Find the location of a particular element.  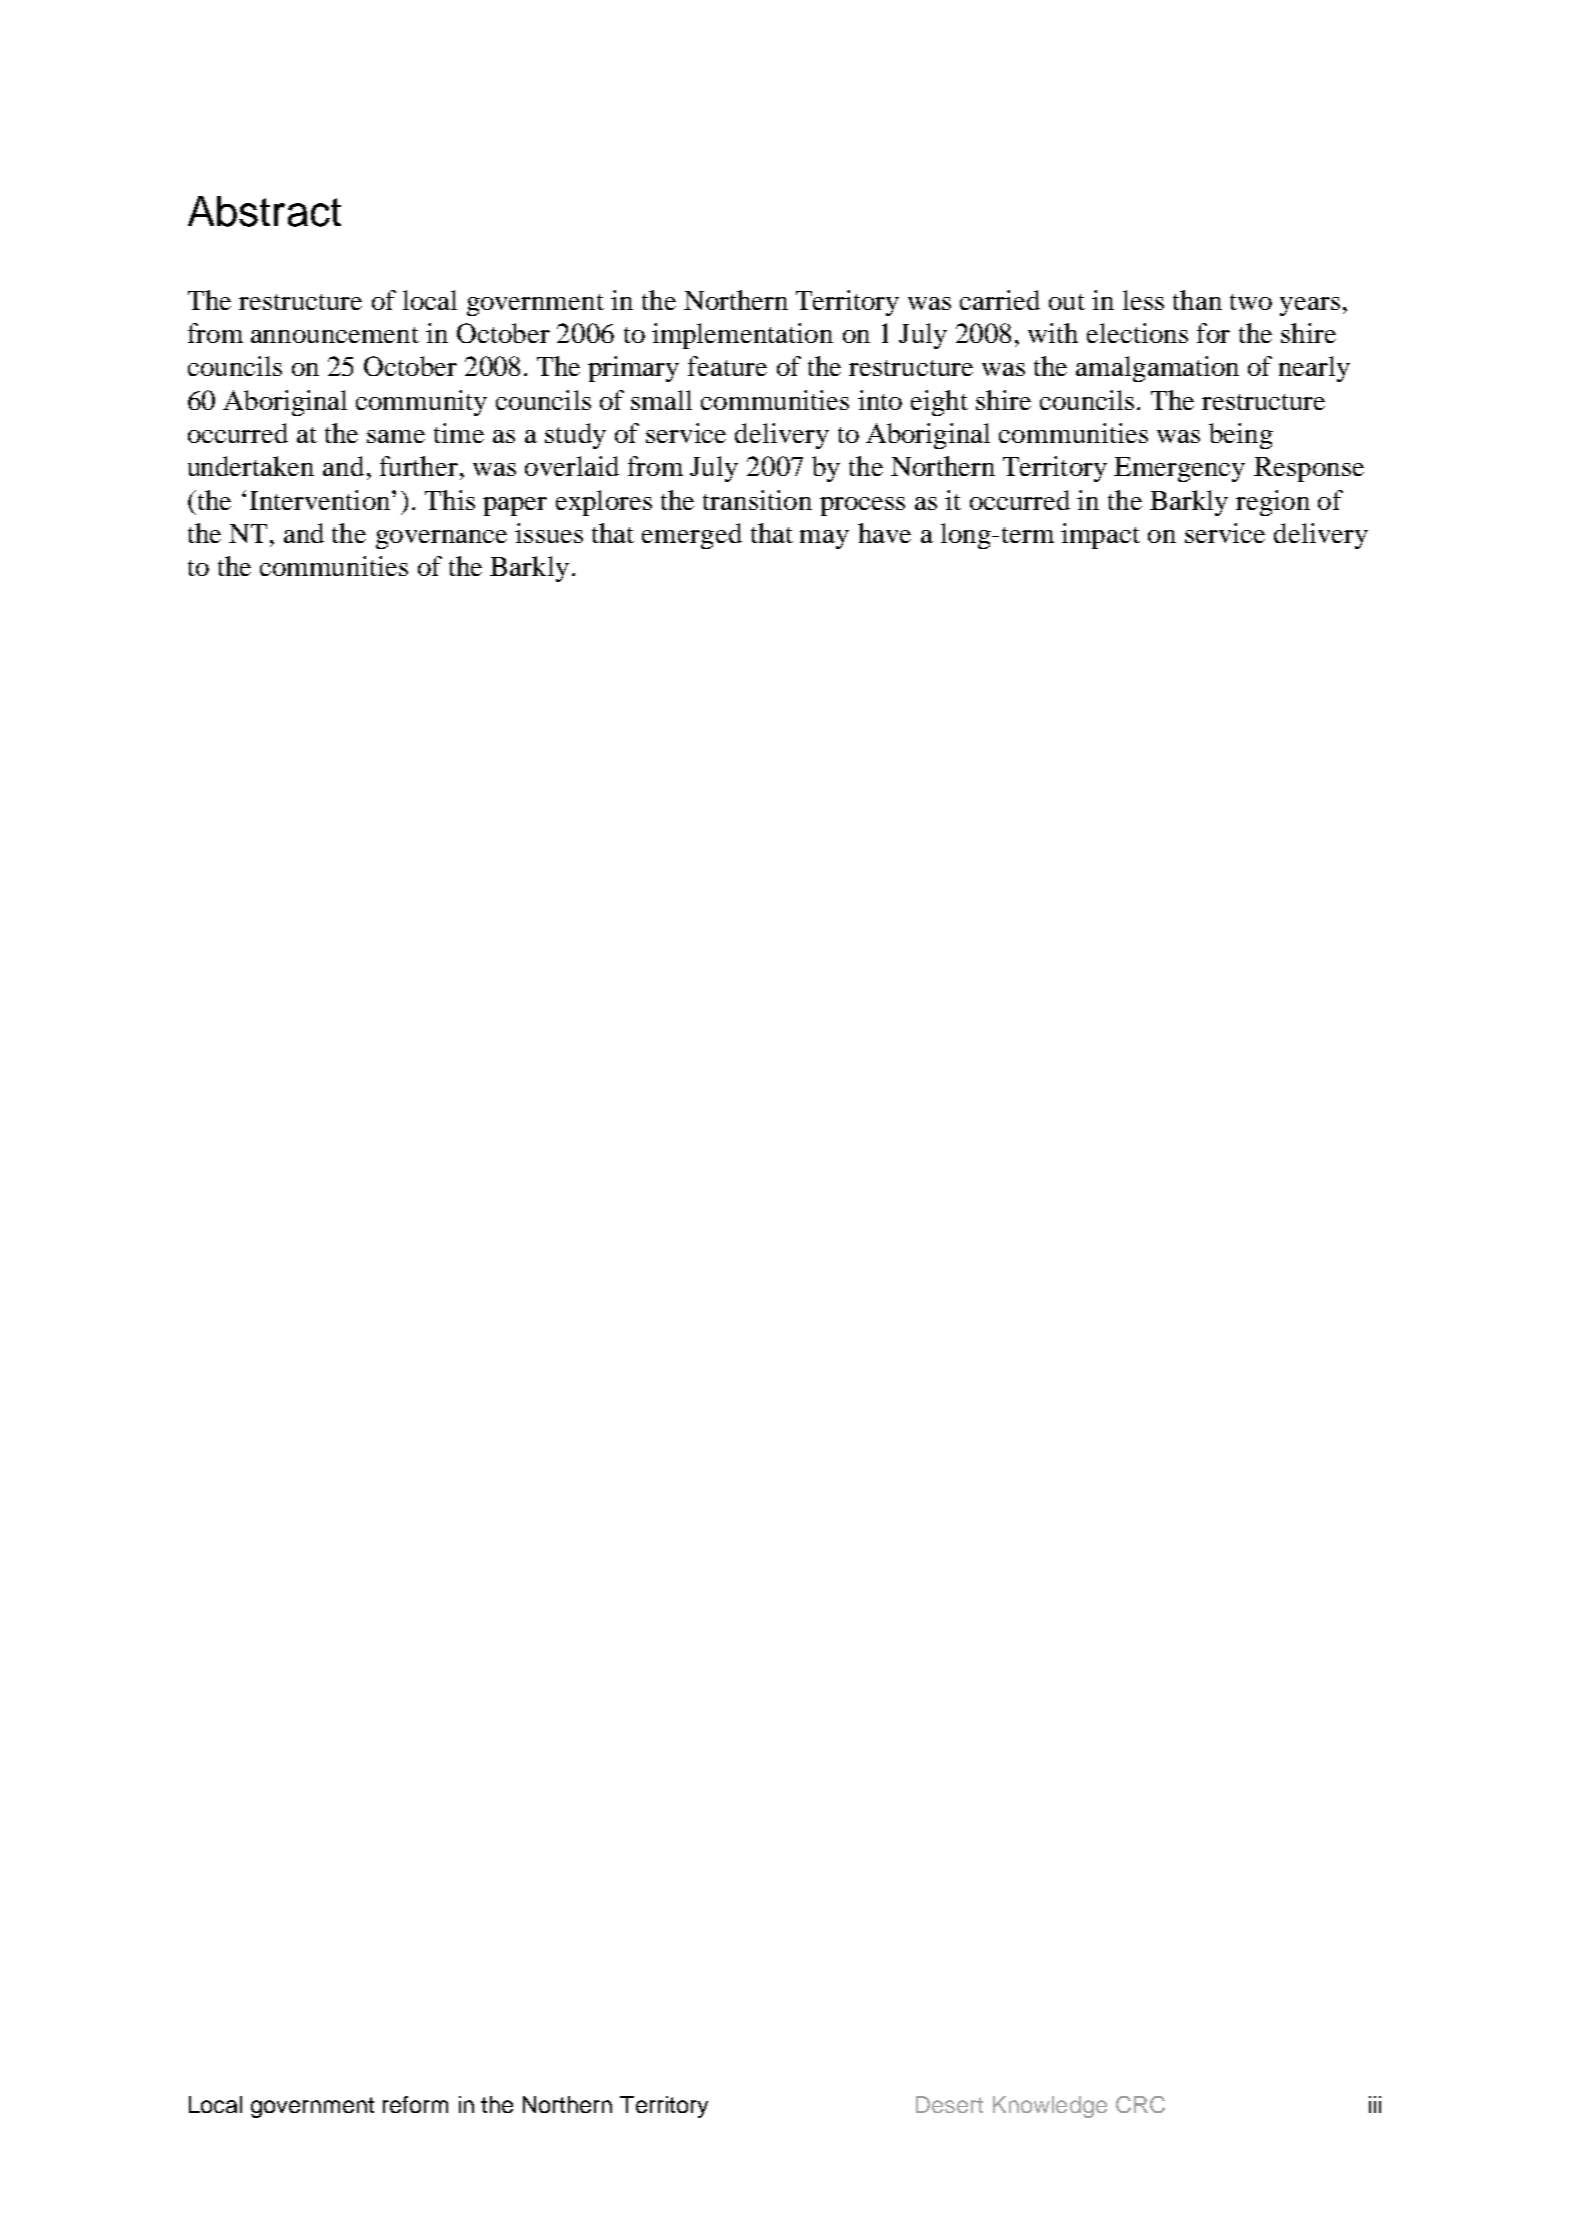

Knowledge is located at coordinates (1050, 2107).
